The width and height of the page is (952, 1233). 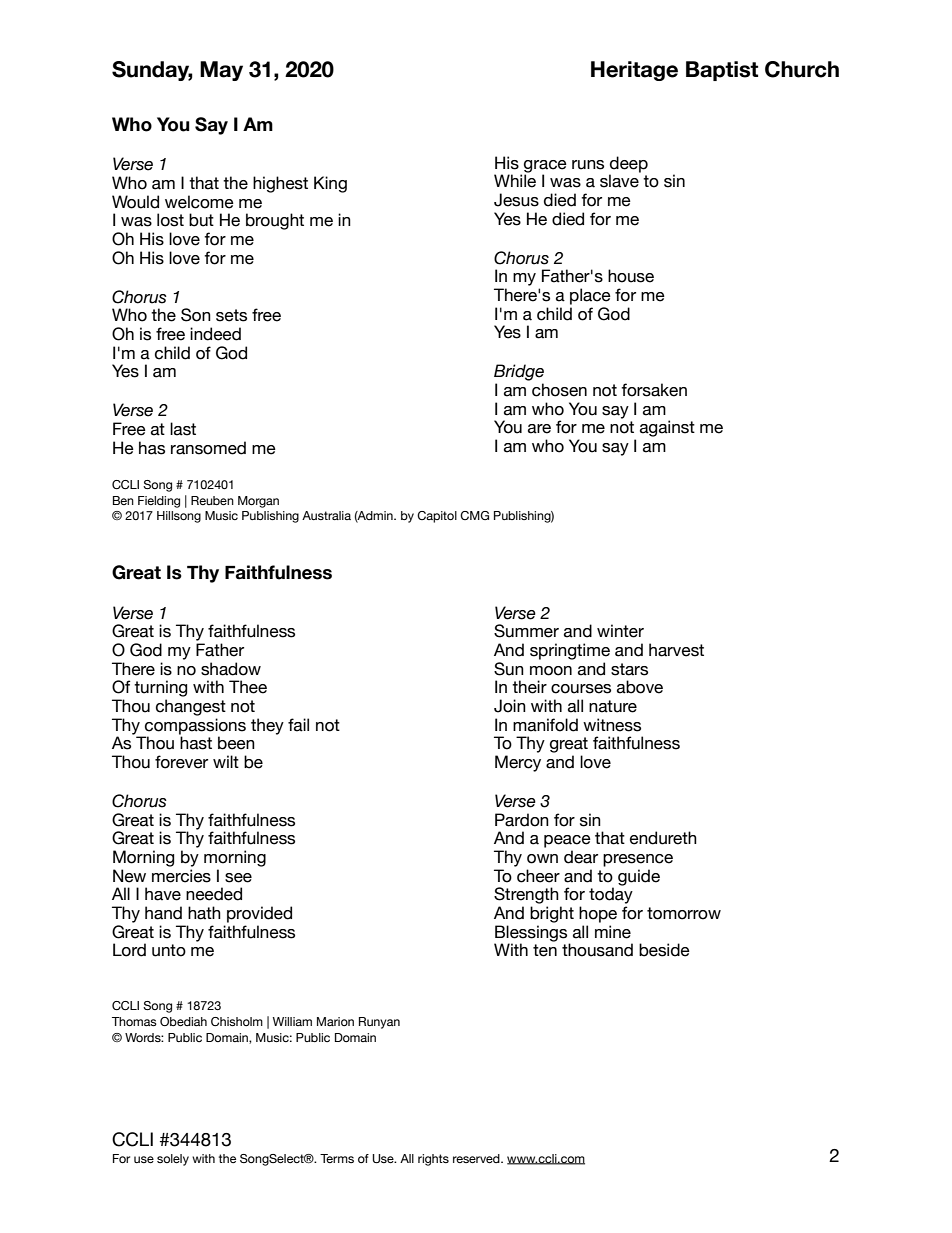 What do you see at coordinates (477, 1158) in the page?
I see `reserved` at bounding box center [477, 1158].
